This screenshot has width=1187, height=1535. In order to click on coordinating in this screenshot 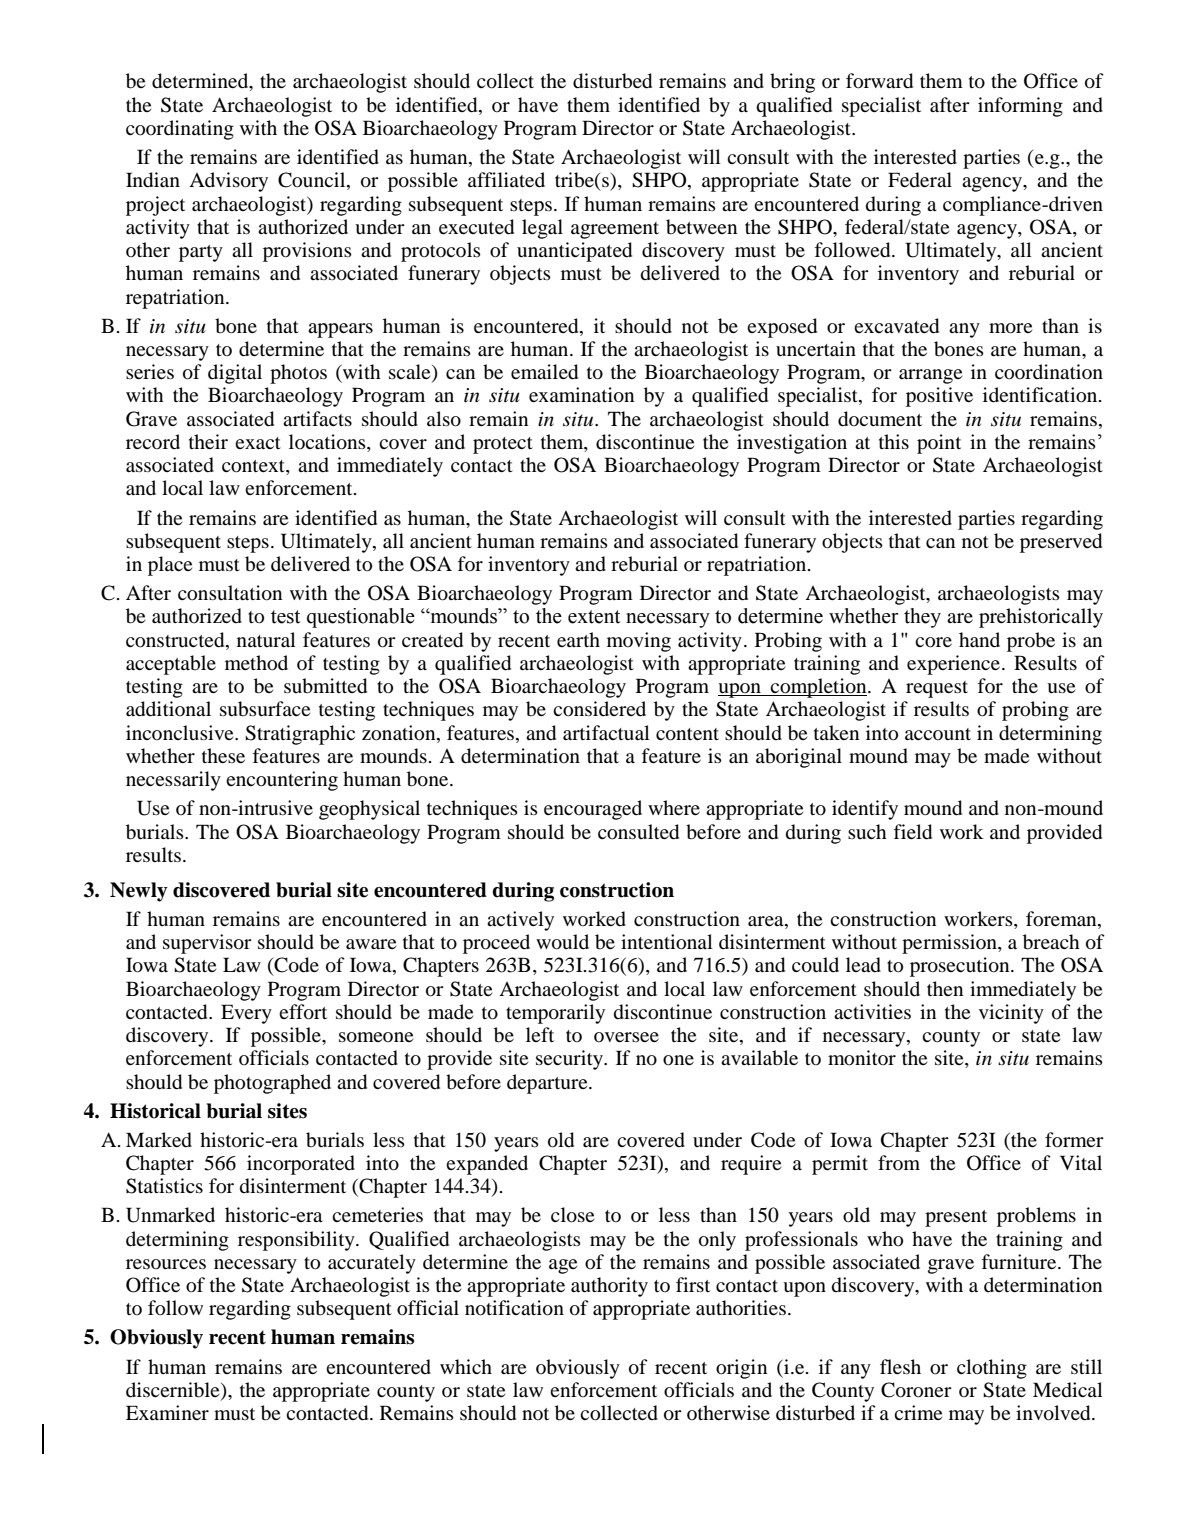, I will do `click(180, 130)`.
